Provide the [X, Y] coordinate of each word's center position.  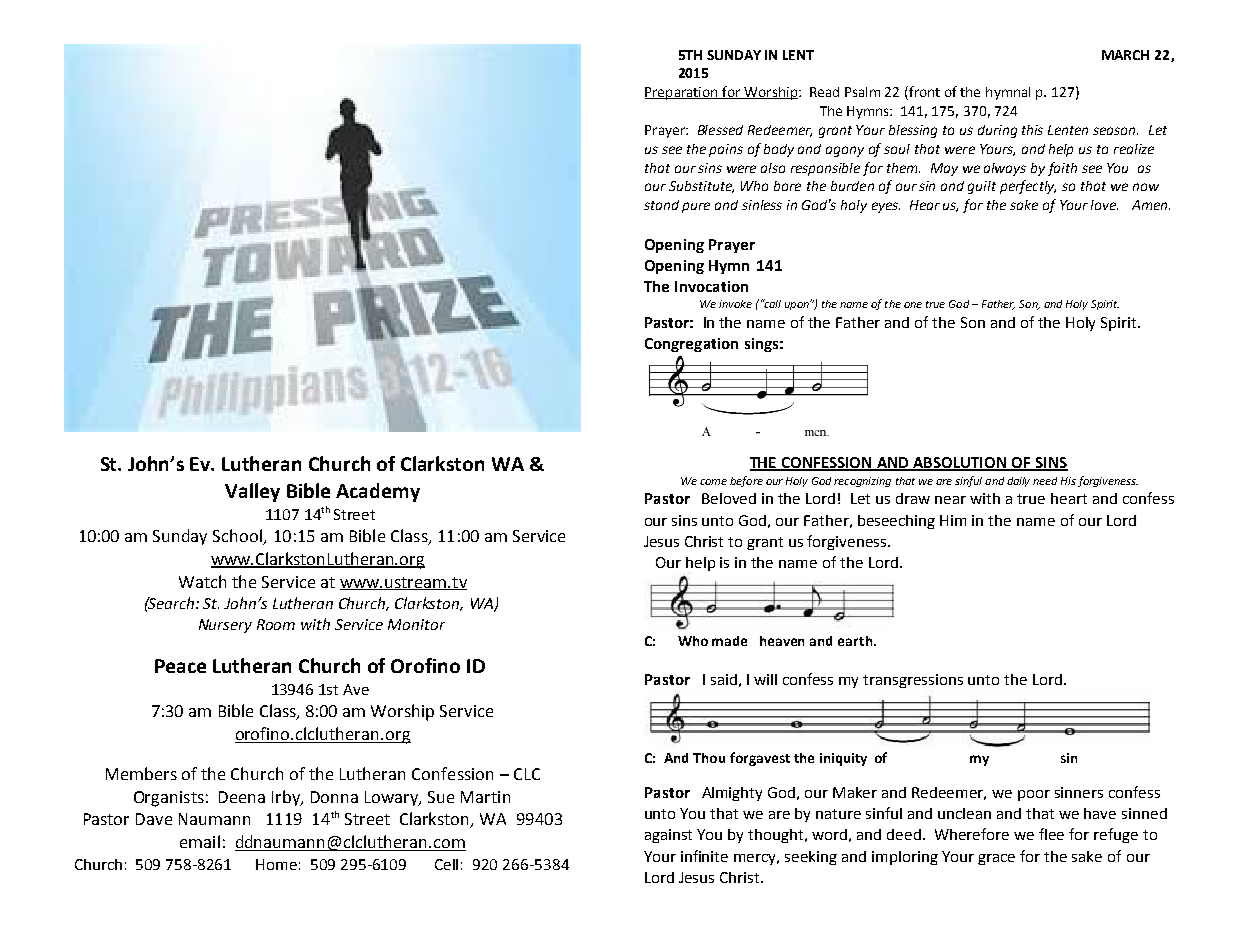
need [1045, 481]
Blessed [720, 130]
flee [1051, 834]
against [668, 836]
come [713, 482]
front [923, 93]
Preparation [682, 93]
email [200, 841]
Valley [252, 492]
